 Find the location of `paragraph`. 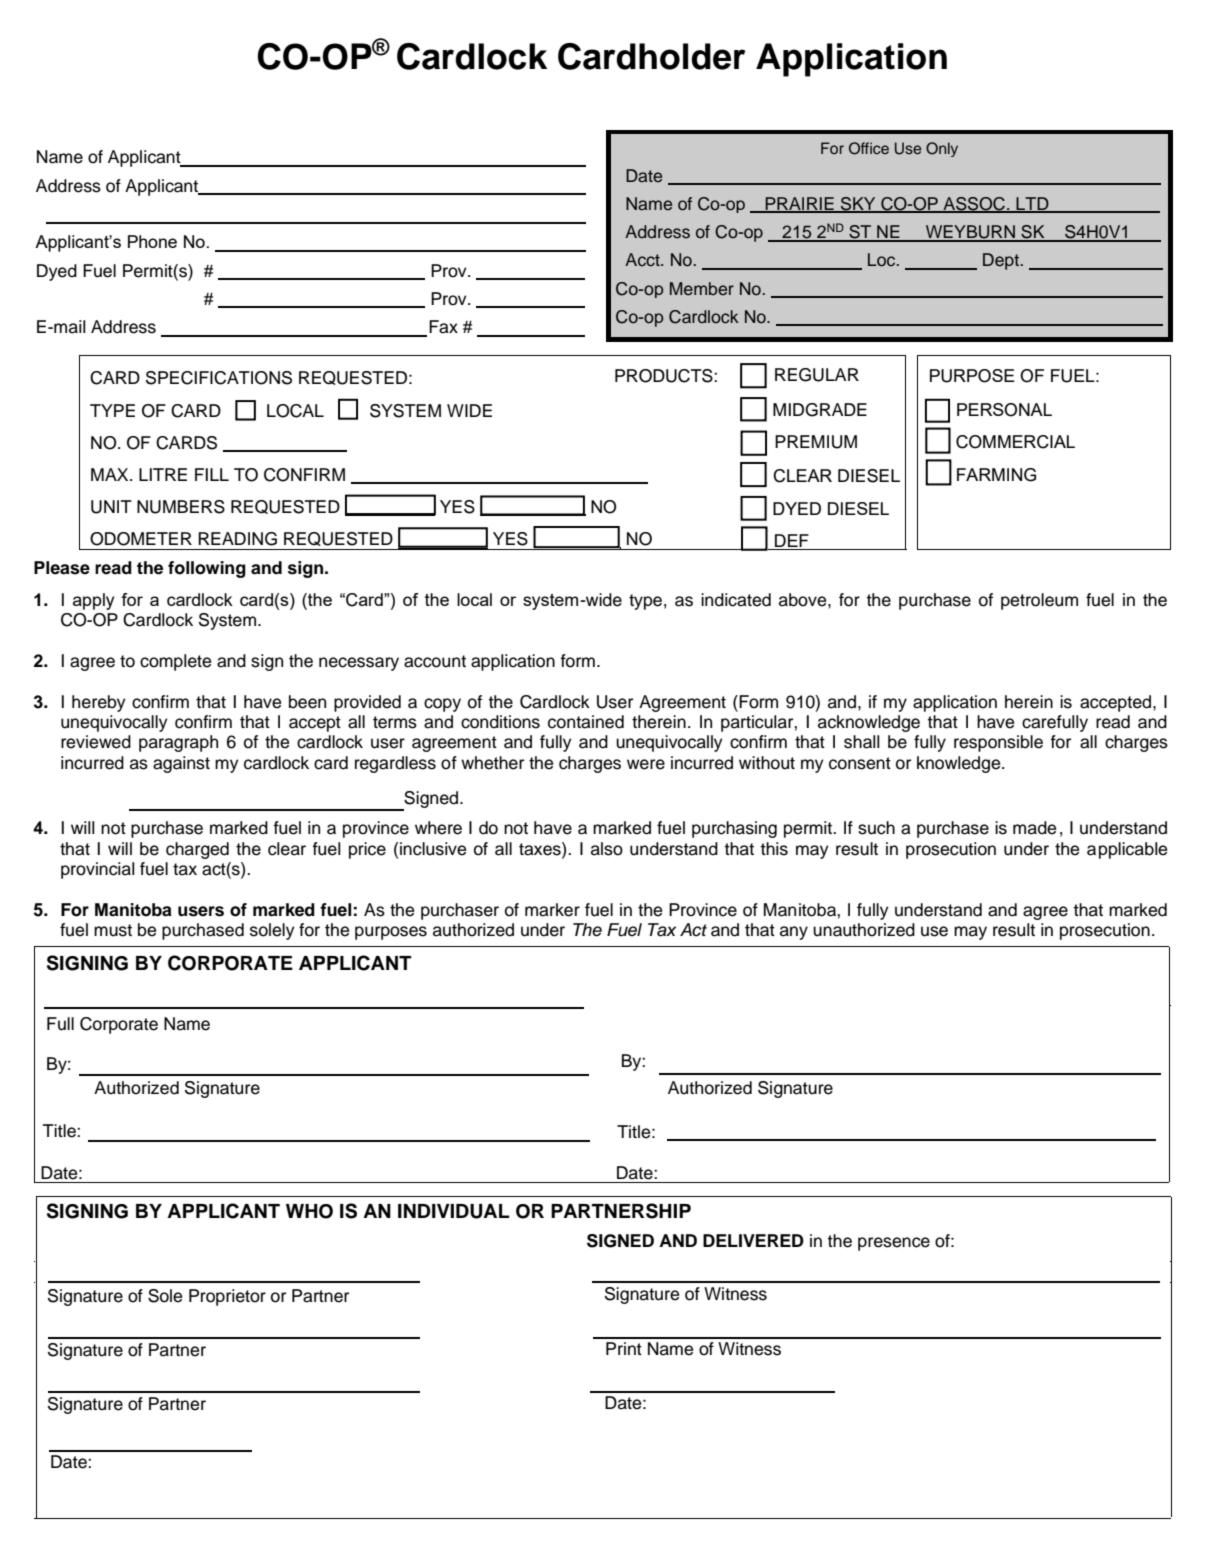

paragraph is located at coordinates (178, 743).
